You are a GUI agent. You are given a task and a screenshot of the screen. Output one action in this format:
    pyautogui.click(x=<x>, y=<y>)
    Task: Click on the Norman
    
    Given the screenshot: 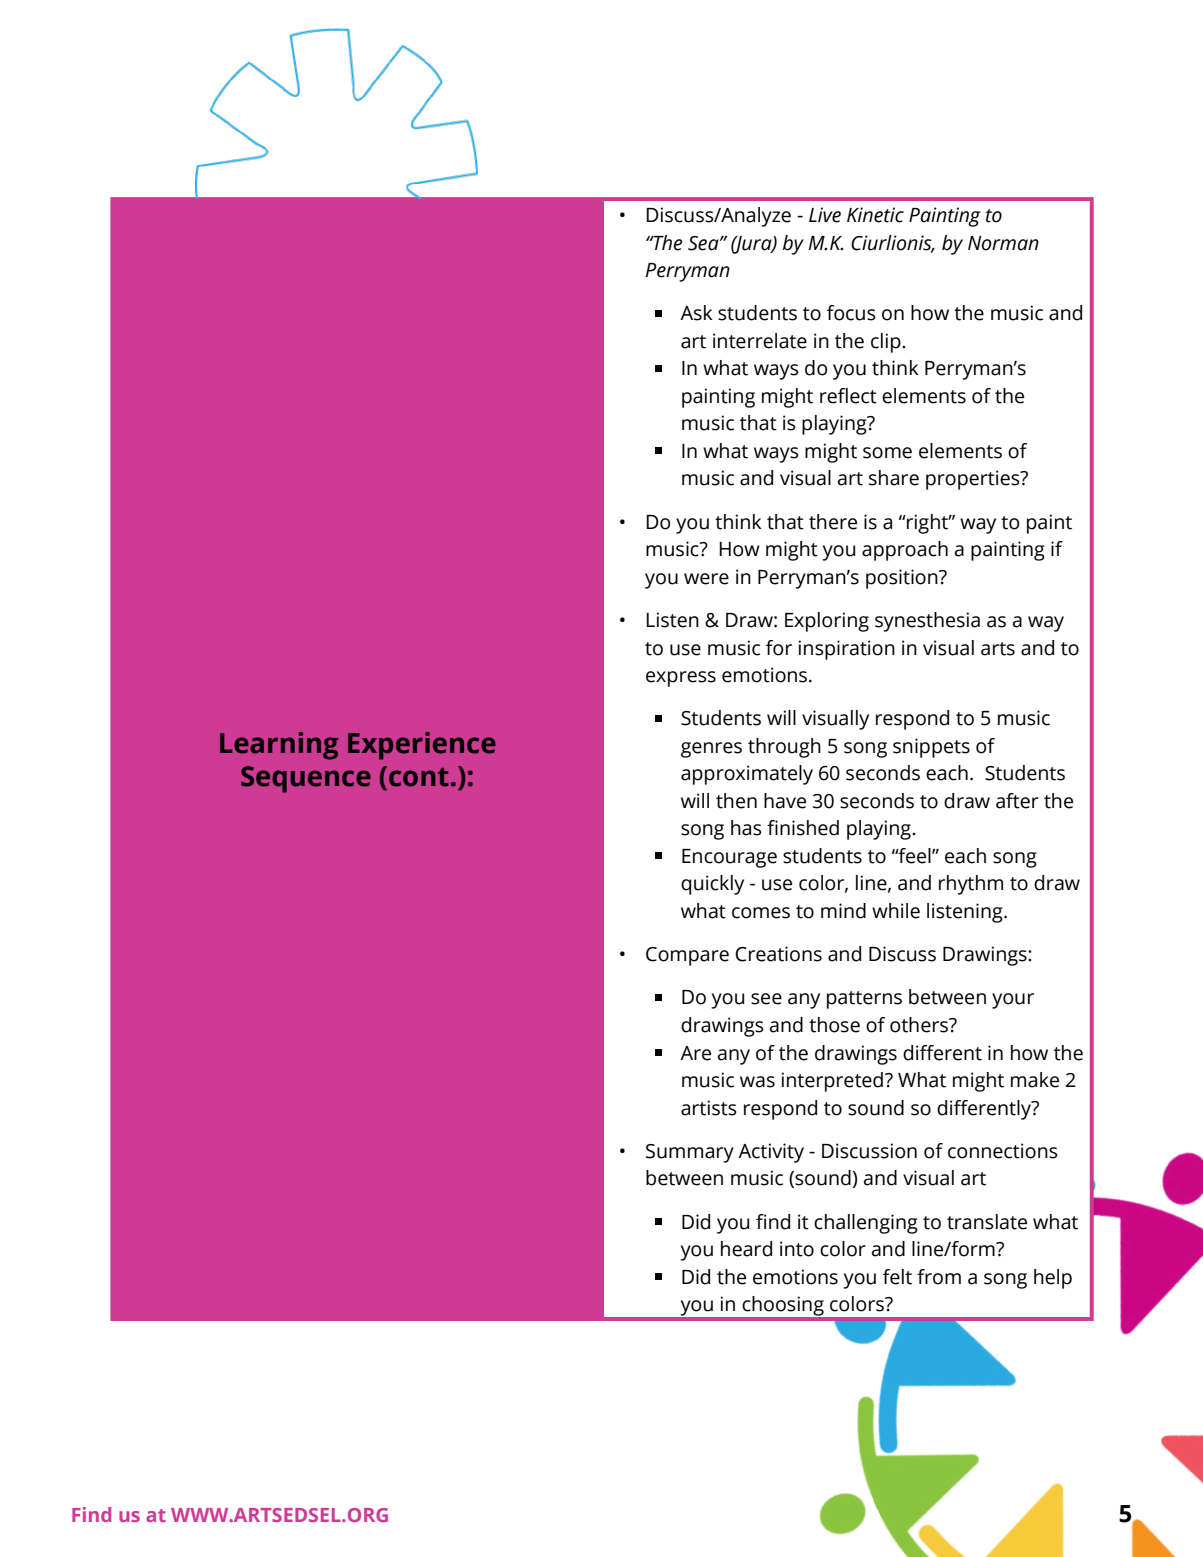 What is the action you would take?
    pyautogui.click(x=1003, y=243)
